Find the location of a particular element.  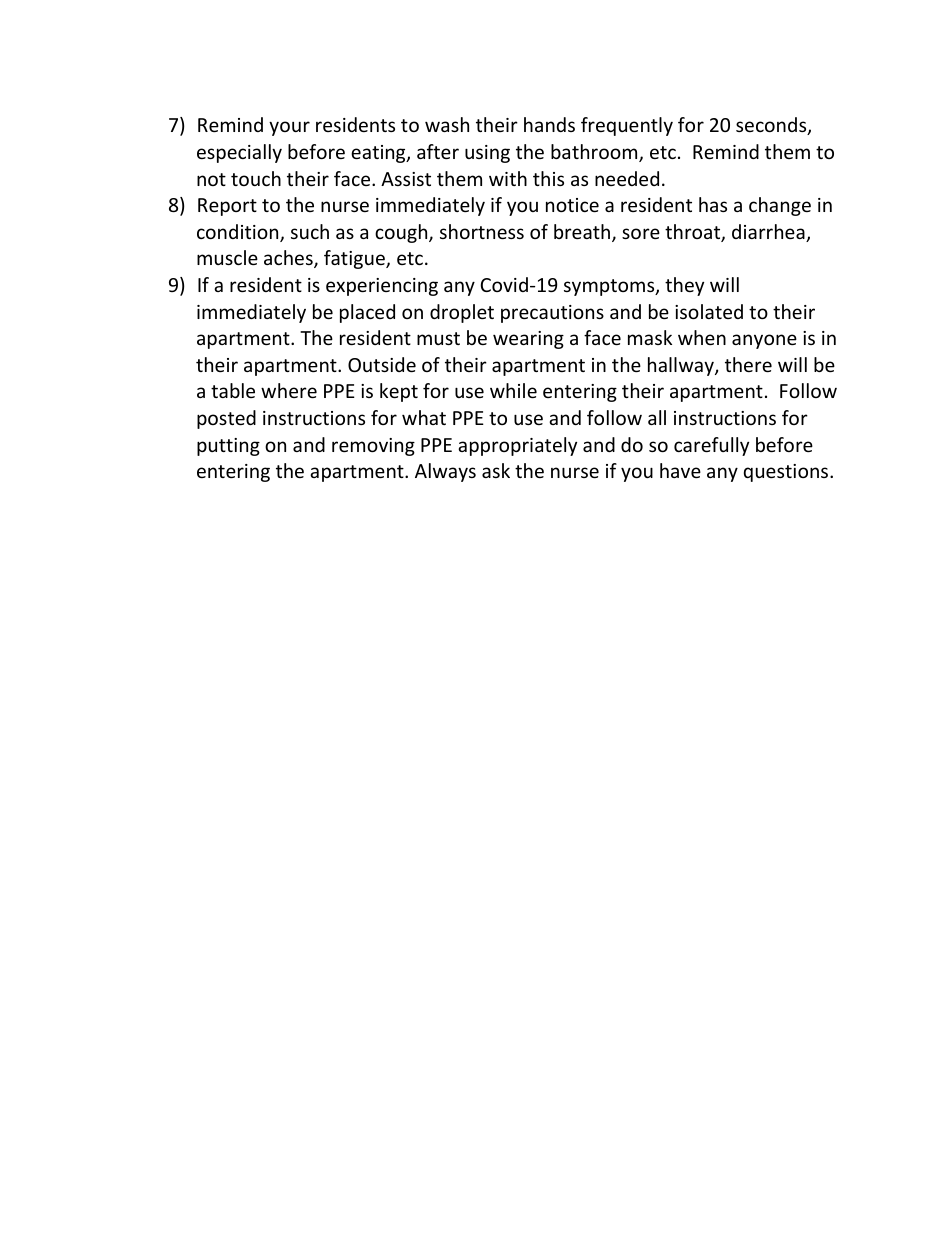

such is located at coordinates (310, 231).
